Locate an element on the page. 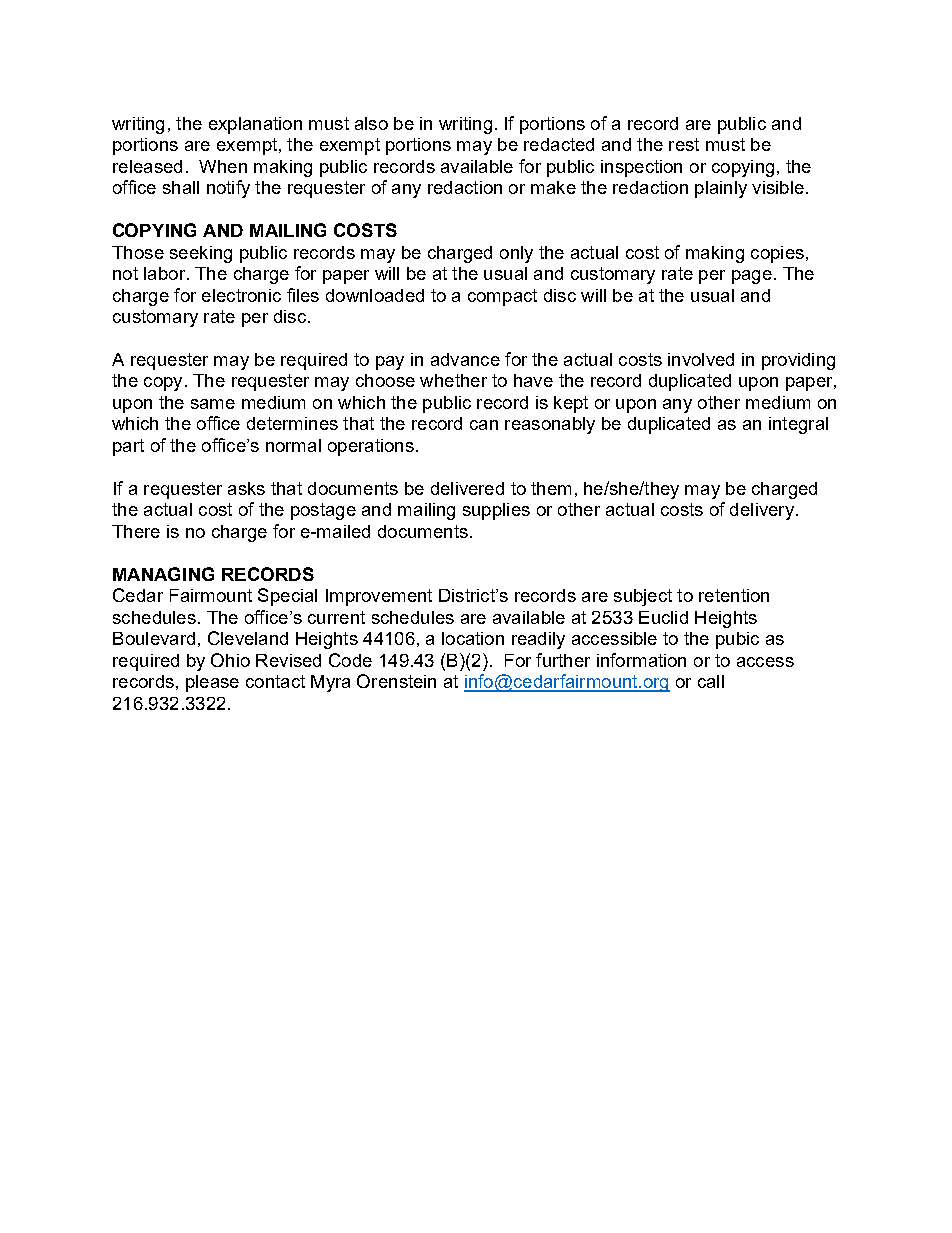 The image size is (952, 1233). rest is located at coordinates (684, 144).
